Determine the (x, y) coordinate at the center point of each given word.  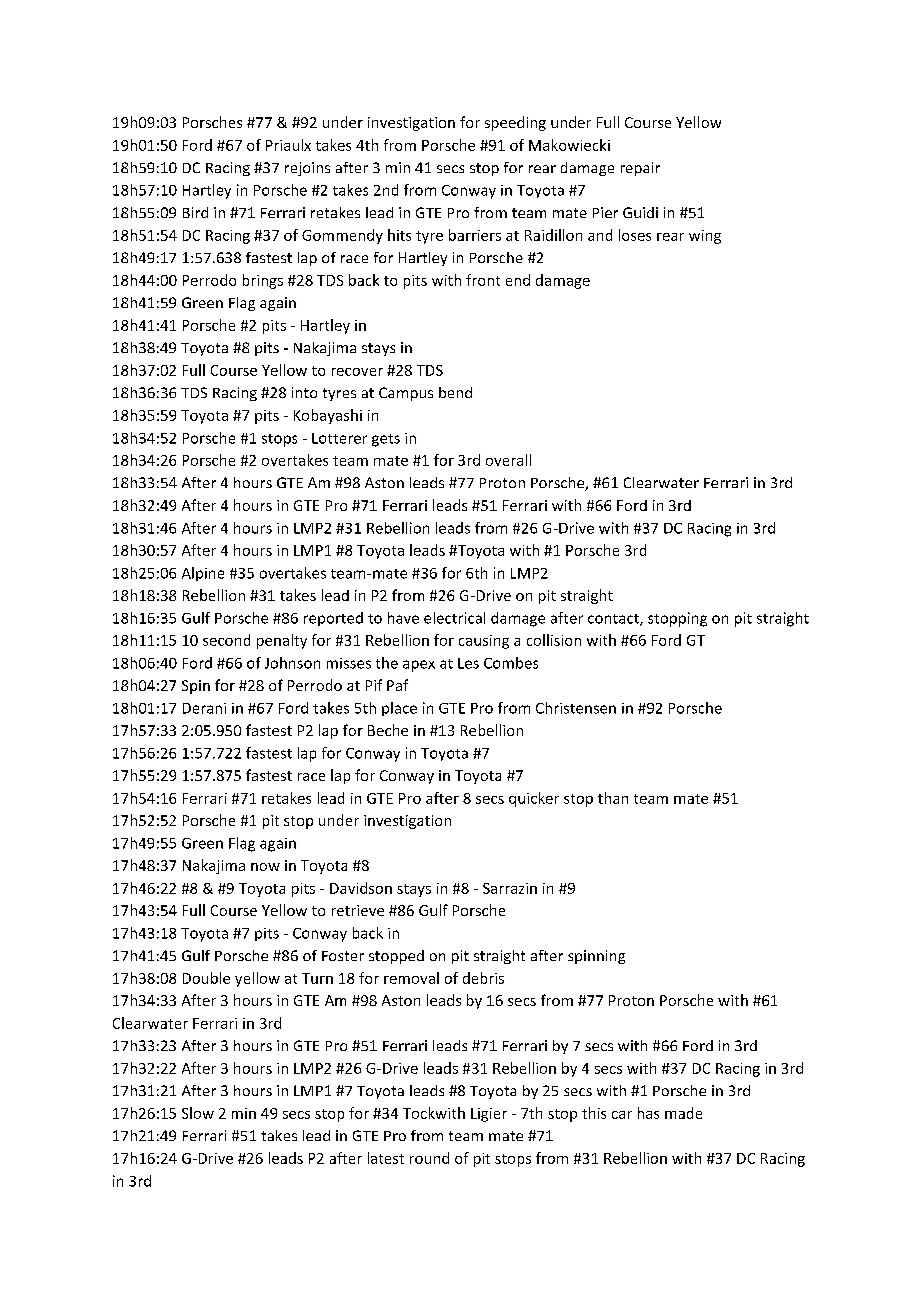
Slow (198, 1113)
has (648, 1113)
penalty (282, 641)
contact (614, 620)
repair (640, 169)
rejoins (307, 169)
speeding (515, 123)
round (429, 1158)
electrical (454, 618)
